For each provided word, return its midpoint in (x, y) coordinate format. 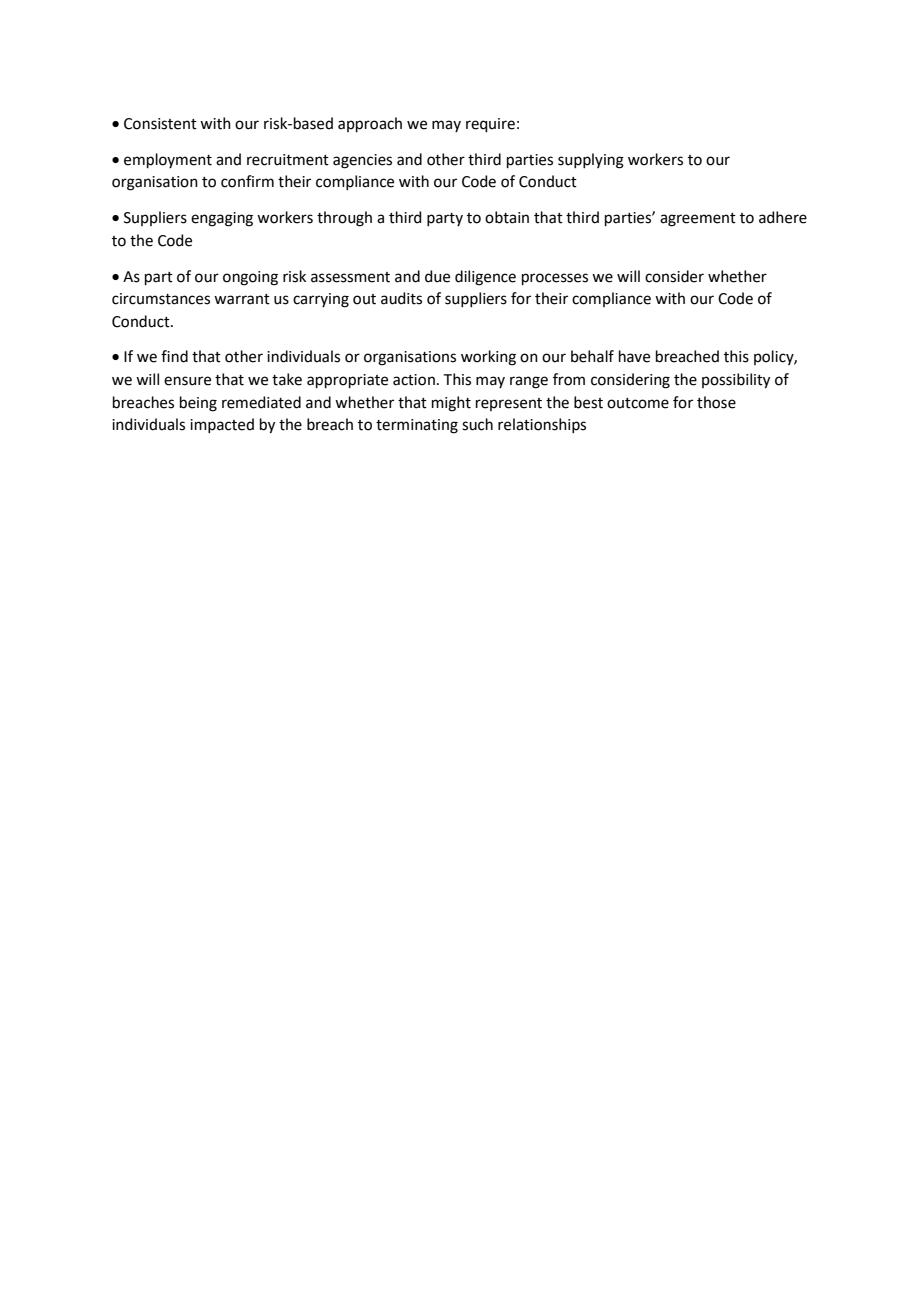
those (716, 402)
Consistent (160, 124)
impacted (222, 425)
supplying (591, 161)
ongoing (250, 278)
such (477, 424)
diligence (485, 278)
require (490, 125)
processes (555, 279)
